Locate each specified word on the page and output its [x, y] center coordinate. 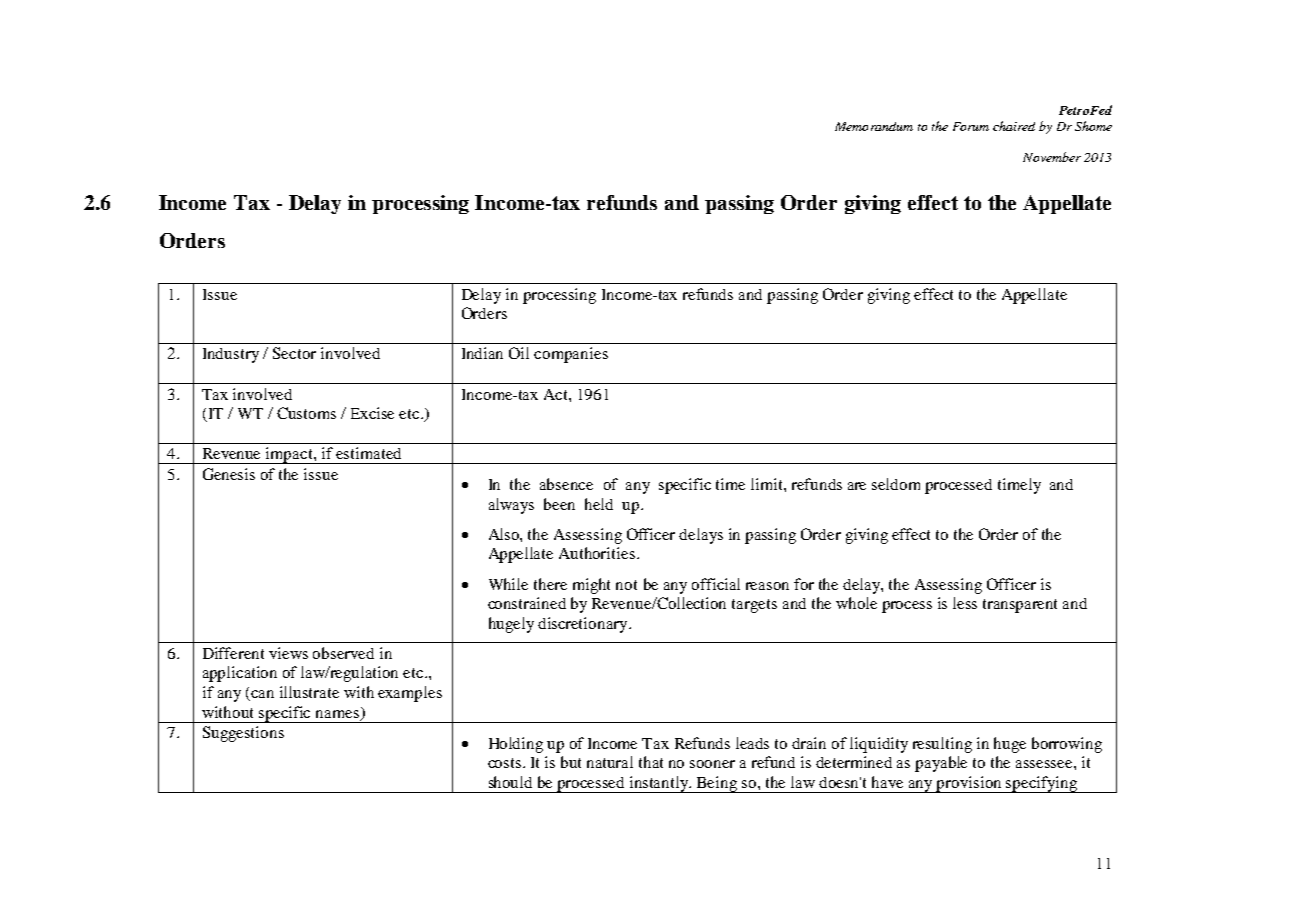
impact [289, 455]
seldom [896, 484]
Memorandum [874, 126]
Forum [971, 126]
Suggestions [243, 734]
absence [566, 484]
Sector [294, 353]
